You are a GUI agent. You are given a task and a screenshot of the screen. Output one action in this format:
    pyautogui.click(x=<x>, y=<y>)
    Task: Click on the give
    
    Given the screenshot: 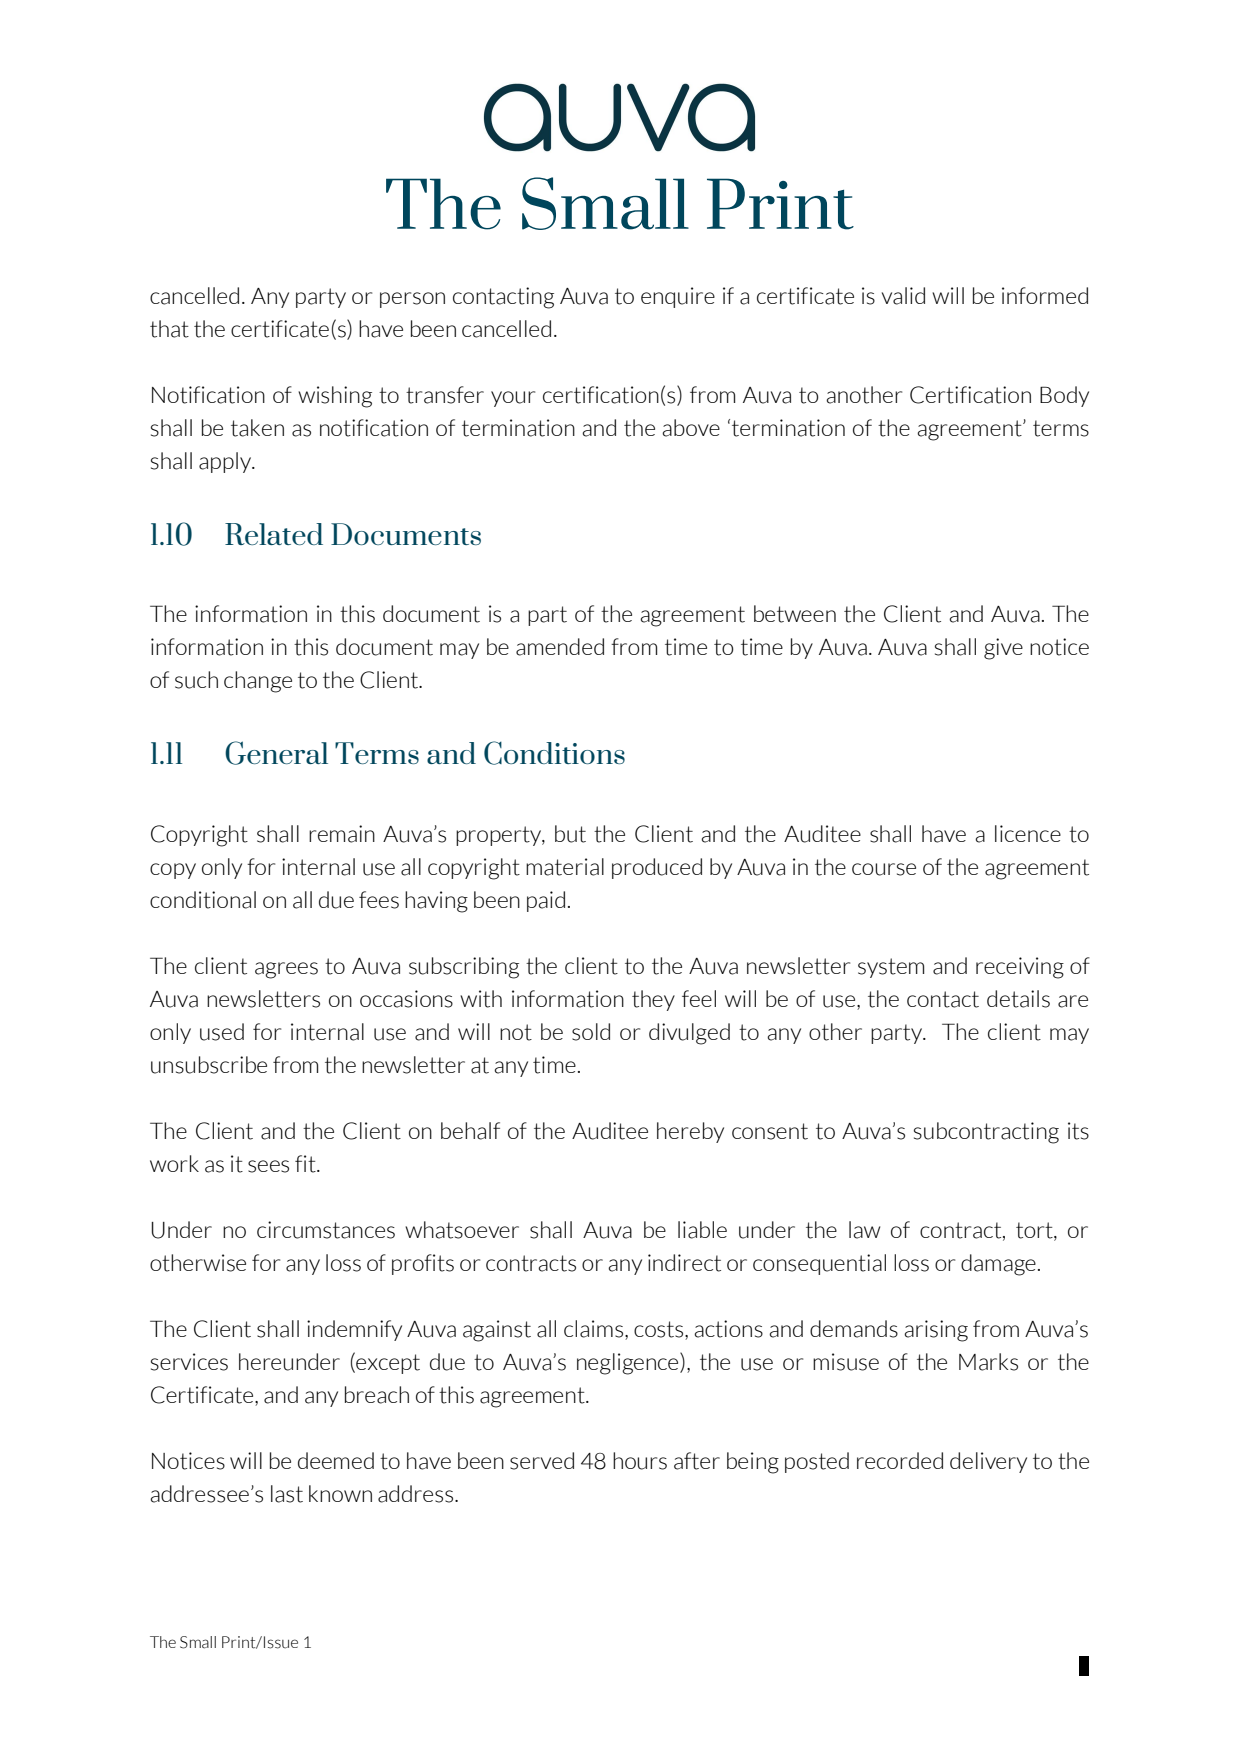 What is the action you would take?
    pyautogui.click(x=1003, y=649)
